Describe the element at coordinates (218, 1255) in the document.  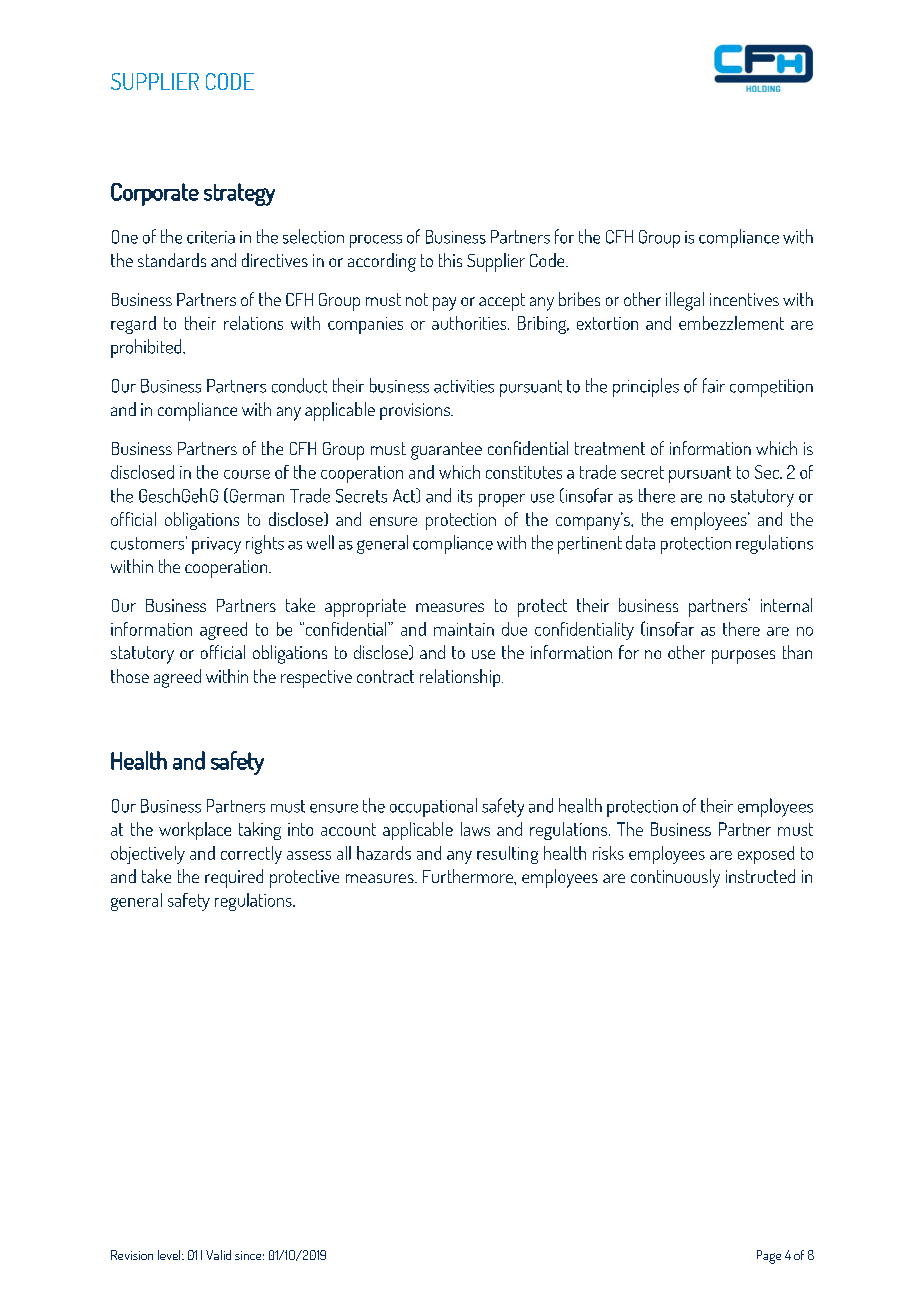
I see `Valid` at that location.
